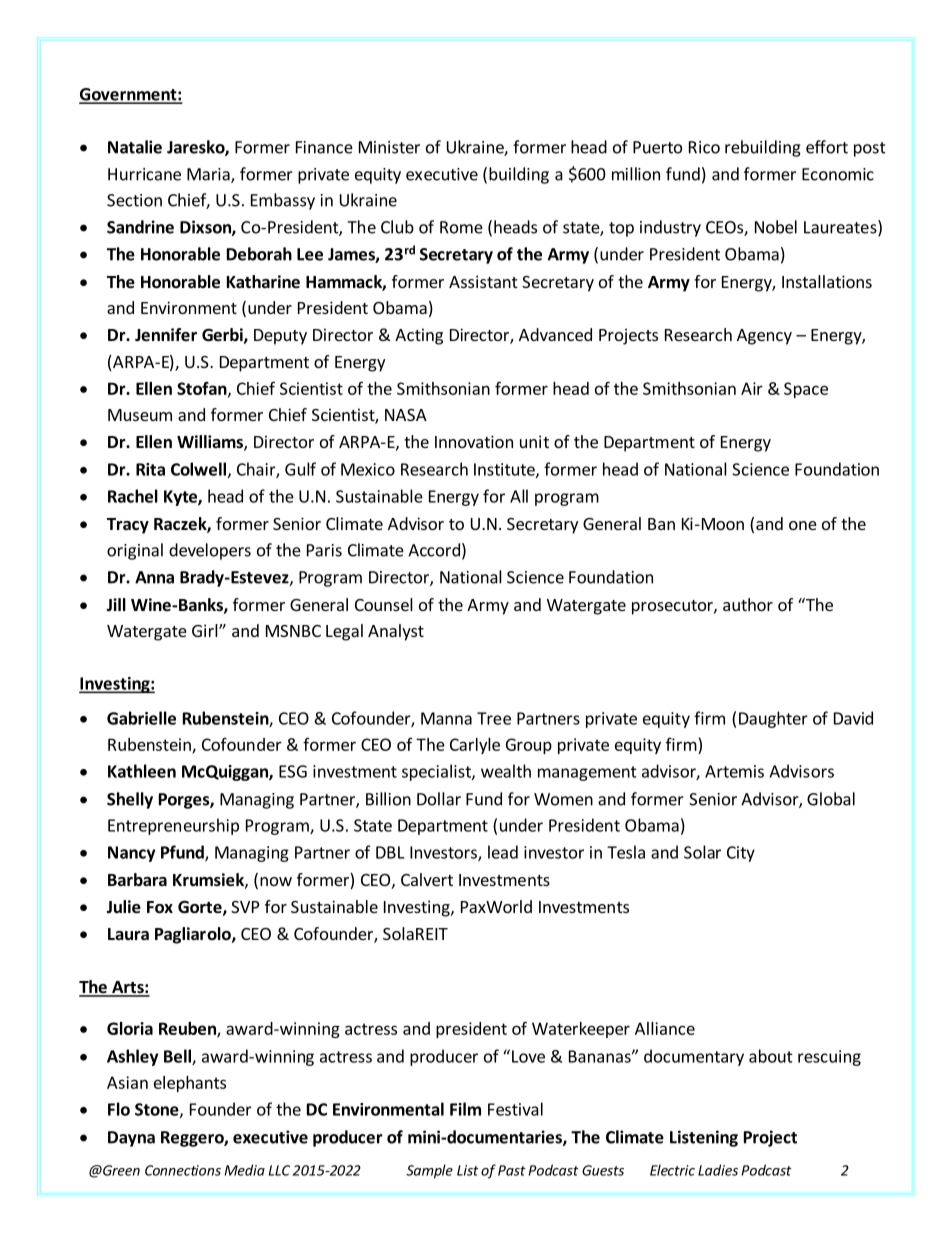  What do you see at coordinates (461, 227) in the screenshot?
I see `Rome` at bounding box center [461, 227].
